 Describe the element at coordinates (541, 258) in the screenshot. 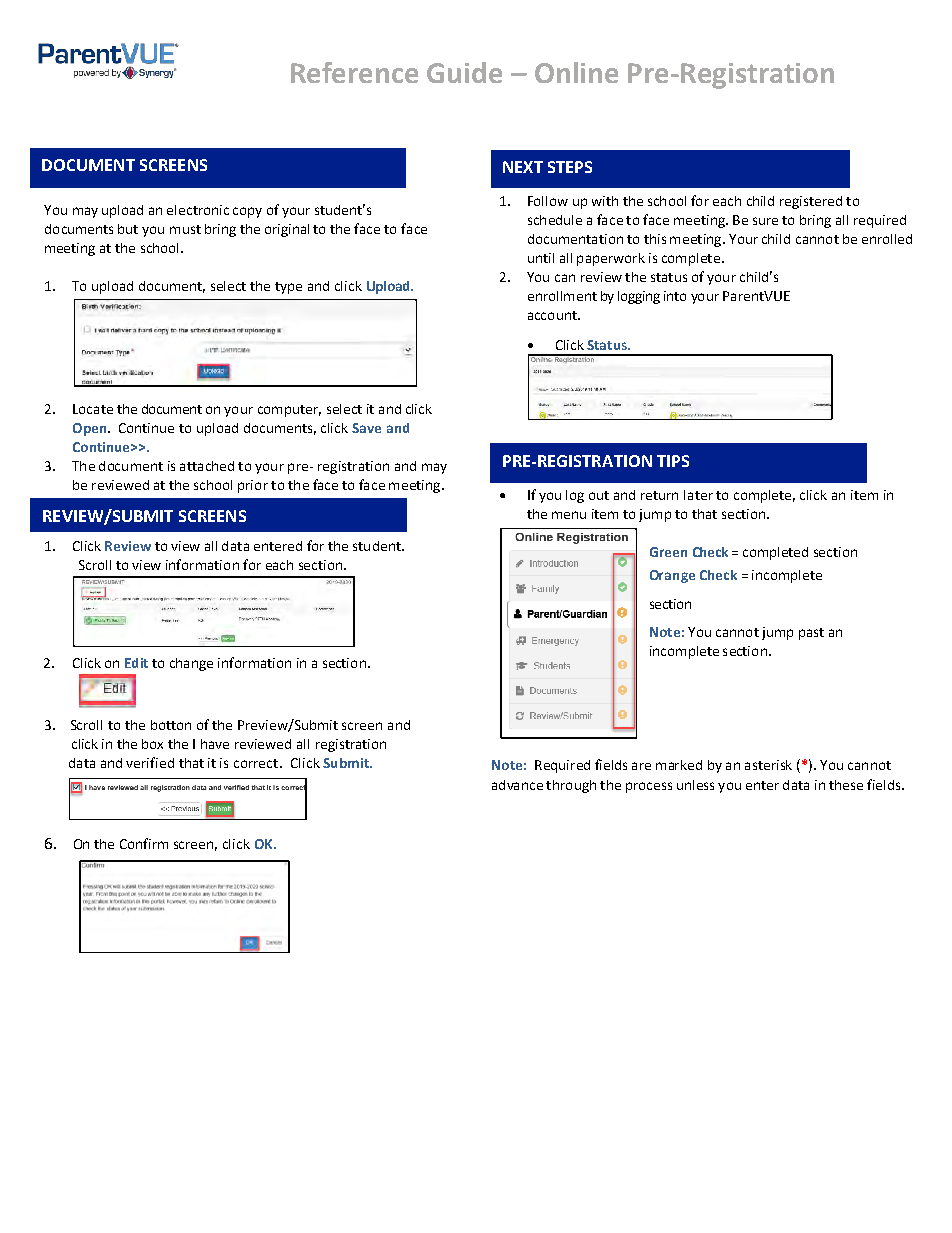

I see `until` at that location.
